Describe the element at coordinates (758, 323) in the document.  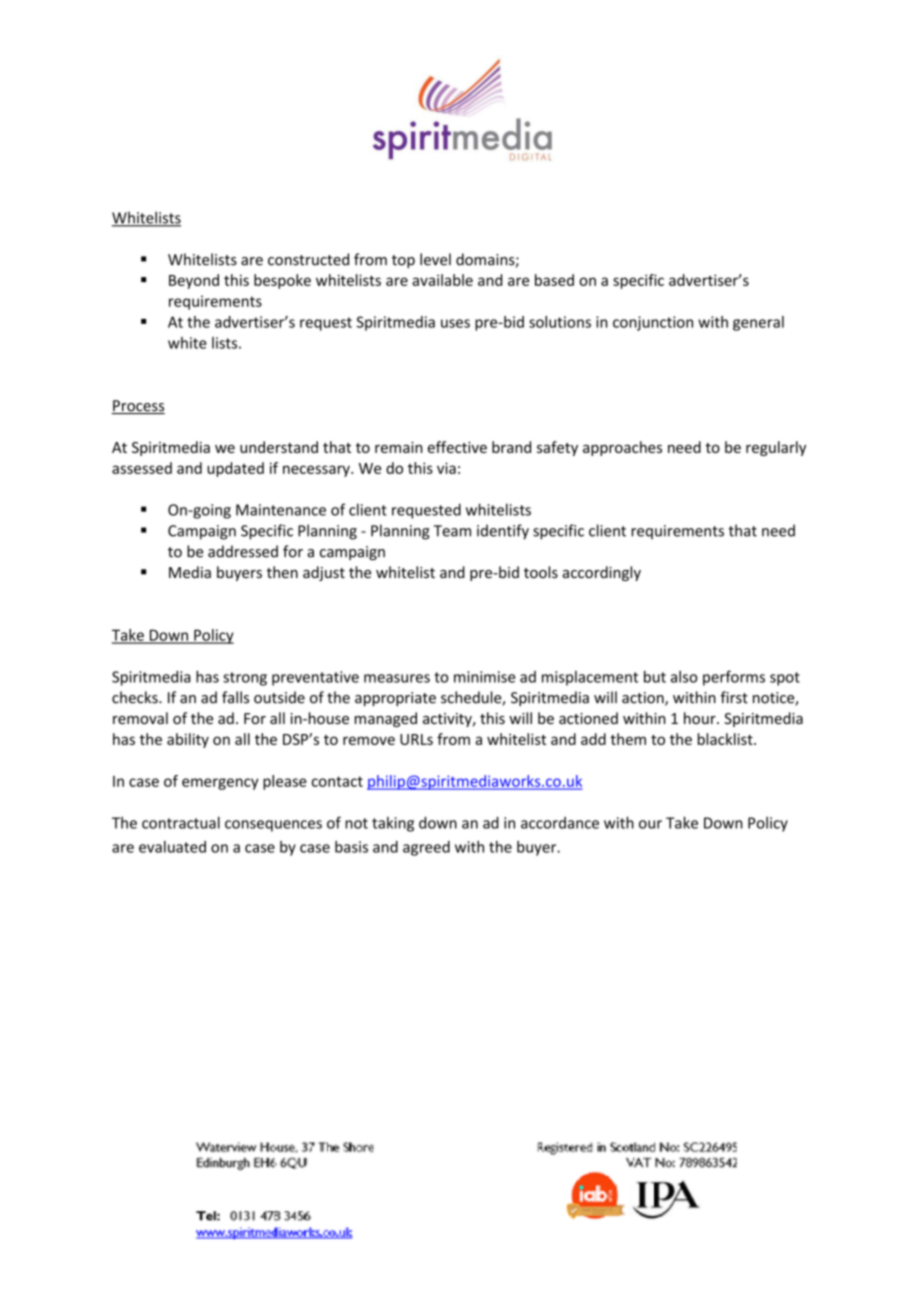
I see `general` at that location.
